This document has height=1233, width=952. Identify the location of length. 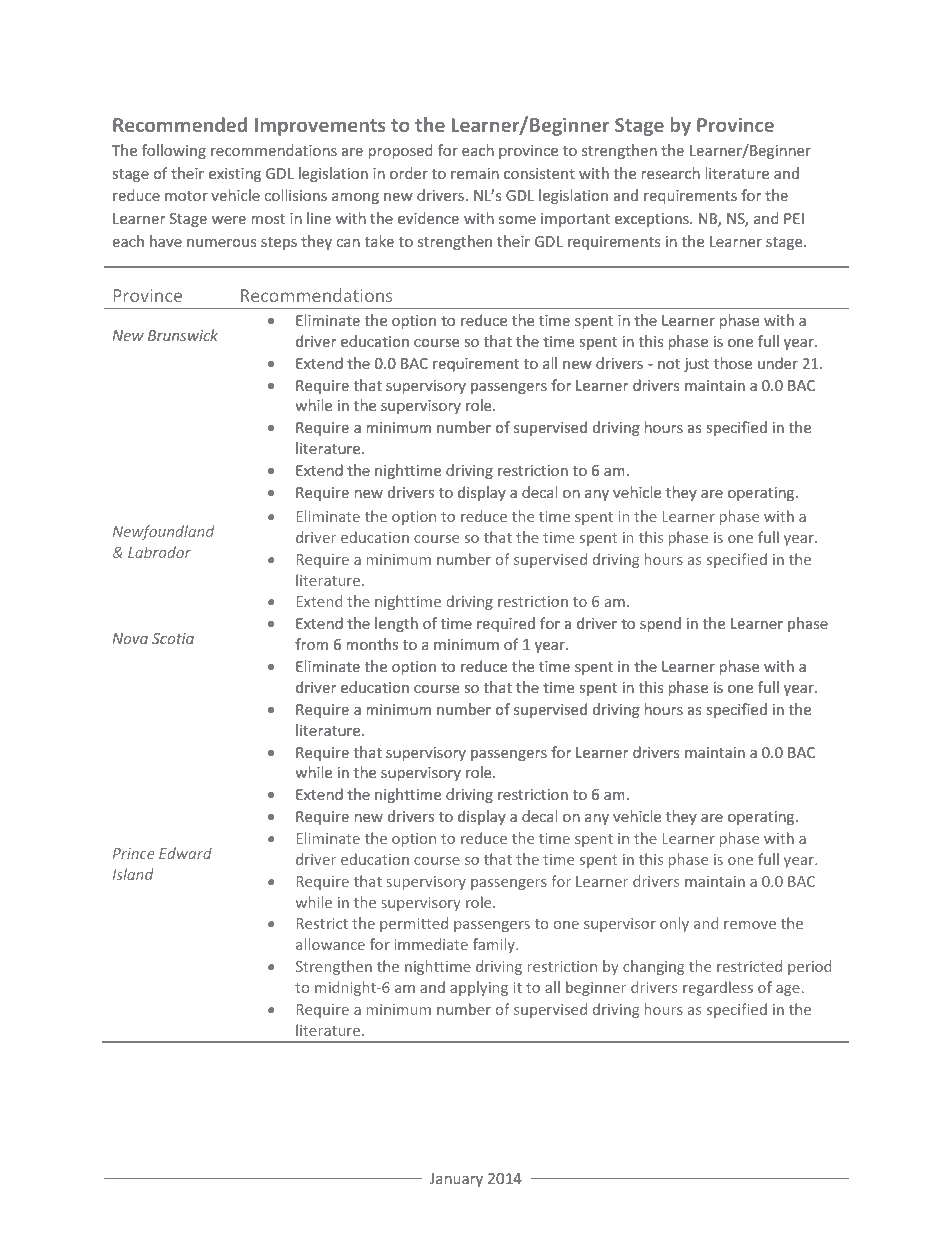
(396, 624).
